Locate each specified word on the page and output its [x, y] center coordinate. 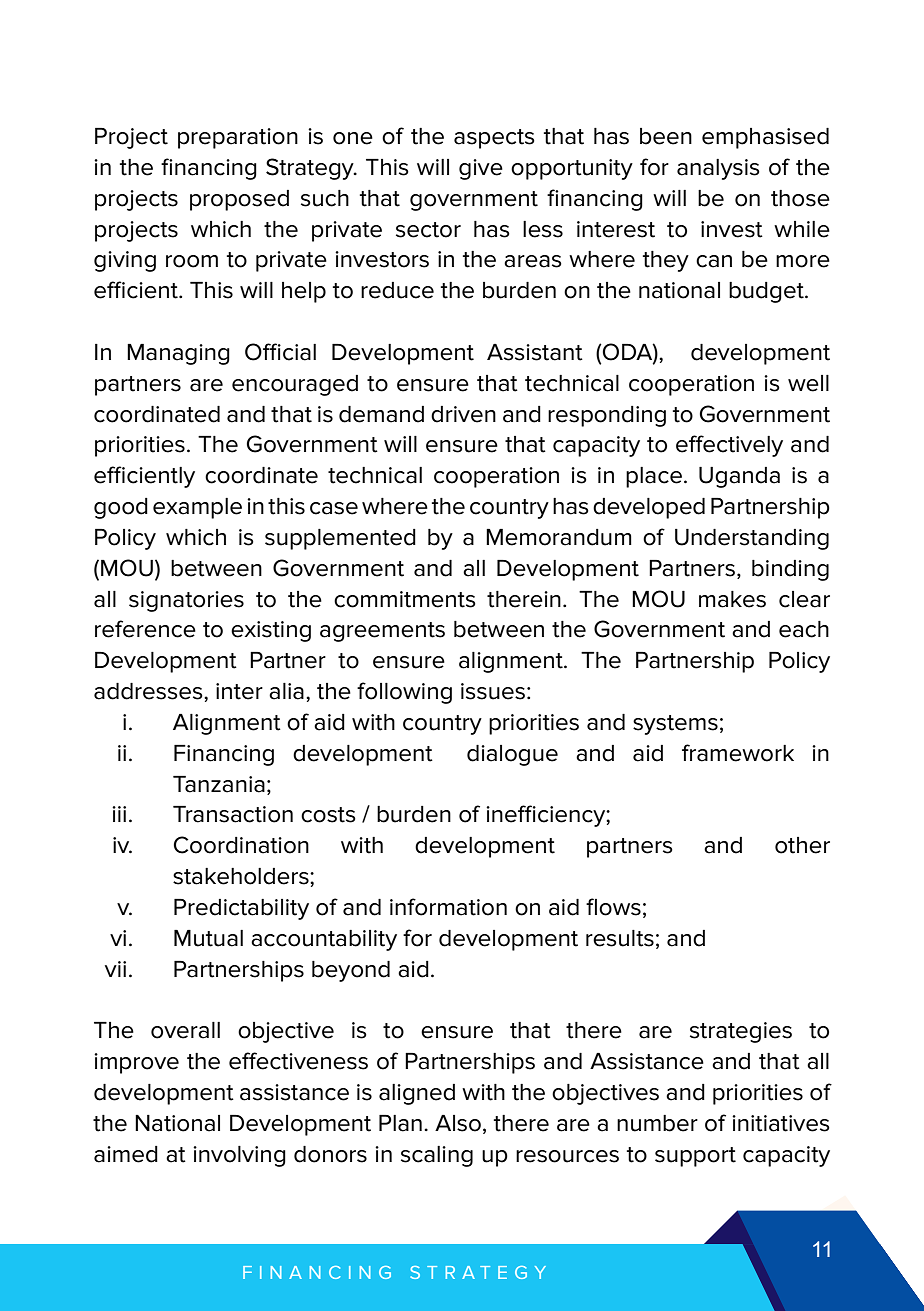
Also [458, 1123]
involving [239, 1156]
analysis [718, 169]
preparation [238, 138]
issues [493, 691]
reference [145, 629]
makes [732, 599]
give [481, 169]
